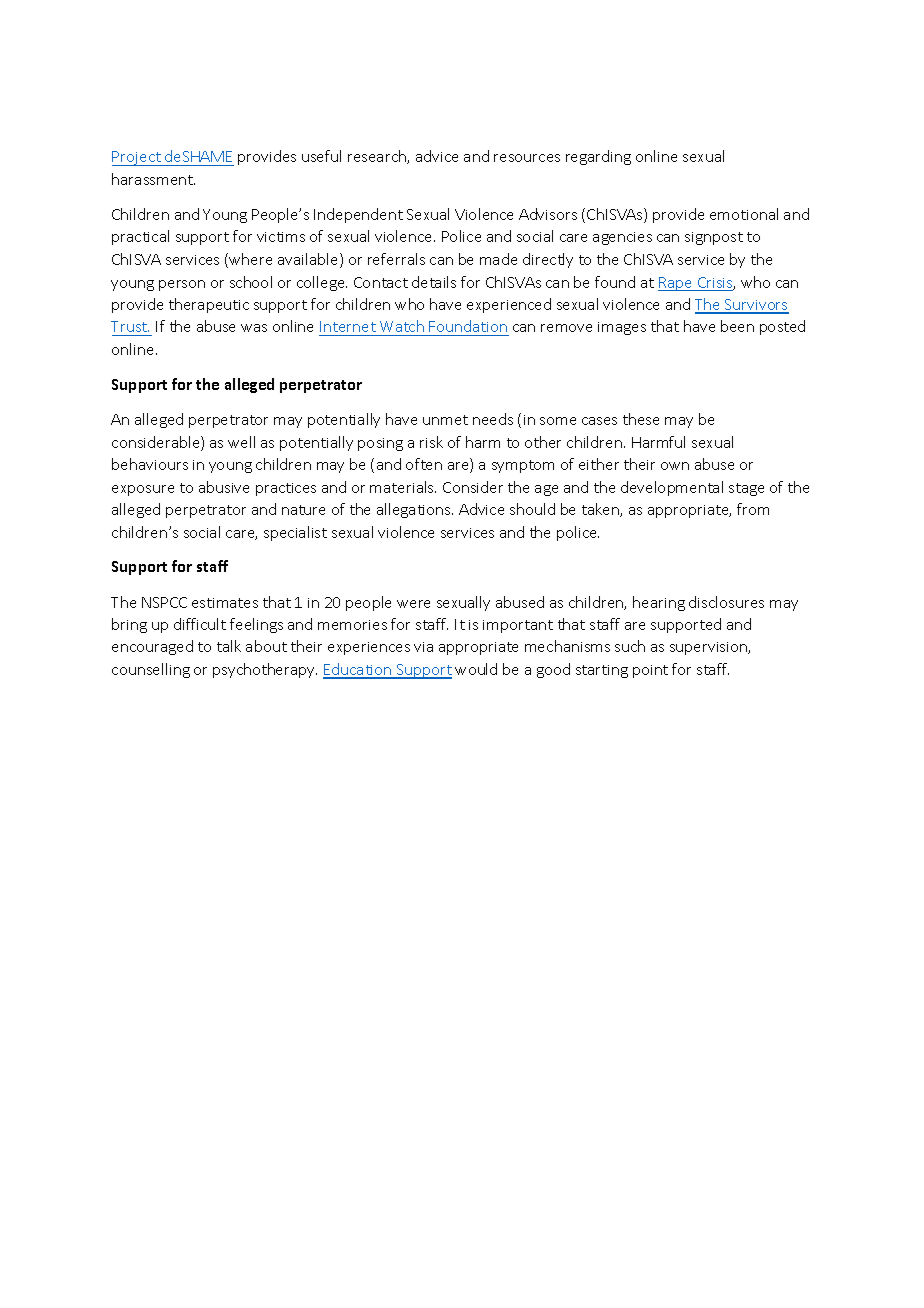  Describe the element at coordinates (295, 533) in the screenshot. I see `specialist` at that location.
